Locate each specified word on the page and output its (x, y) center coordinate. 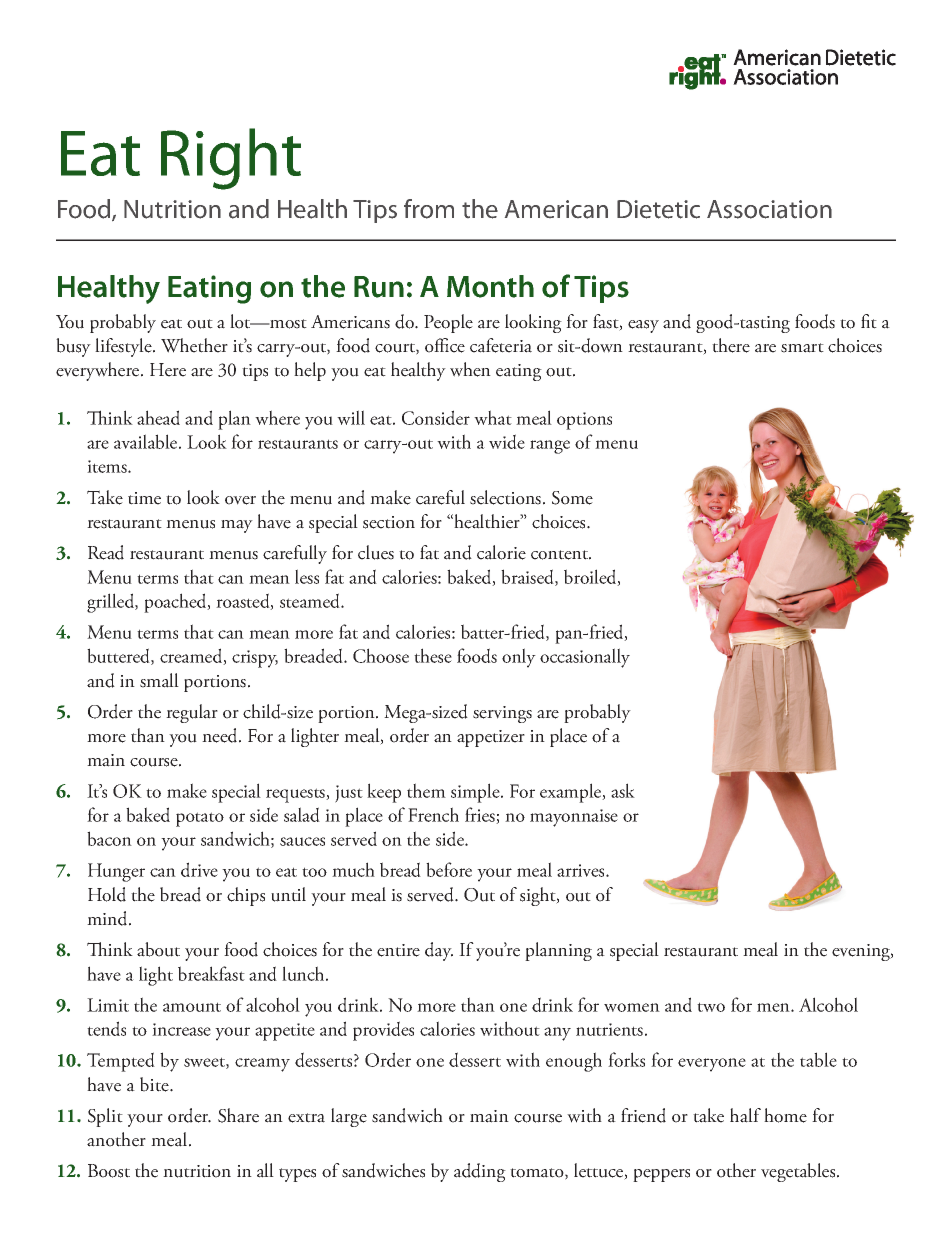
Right (231, 159)
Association (769, 209)
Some (572, 498)
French (433, 814)
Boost (109, 1171)
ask (623, 790)
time (144, 498)
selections (505, 497)
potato (200, 819)
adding (480, 1172)
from (429, 209)
